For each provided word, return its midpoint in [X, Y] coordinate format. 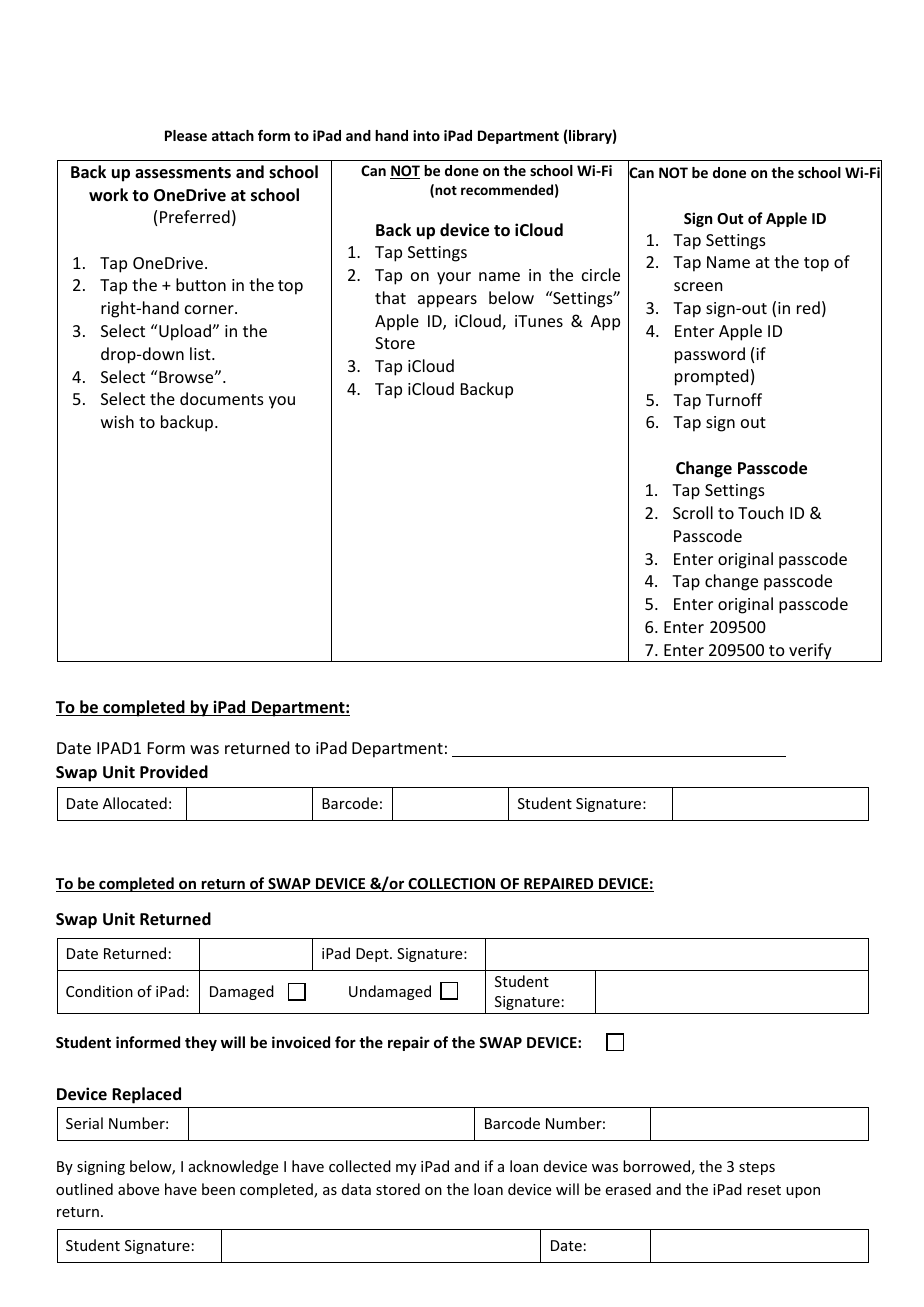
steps [757, 1168]
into [426, 135]
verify [810, 652]
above [138, 1189]
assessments [183, 173]
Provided [174, 772]
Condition [99, 991]
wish [117, 421]
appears [447, 301]
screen [698, 286]
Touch [760, 512]
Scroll [693, 512]
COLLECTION [452, 885]
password [710, 355]
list [201, 353]
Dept [373, 955]
